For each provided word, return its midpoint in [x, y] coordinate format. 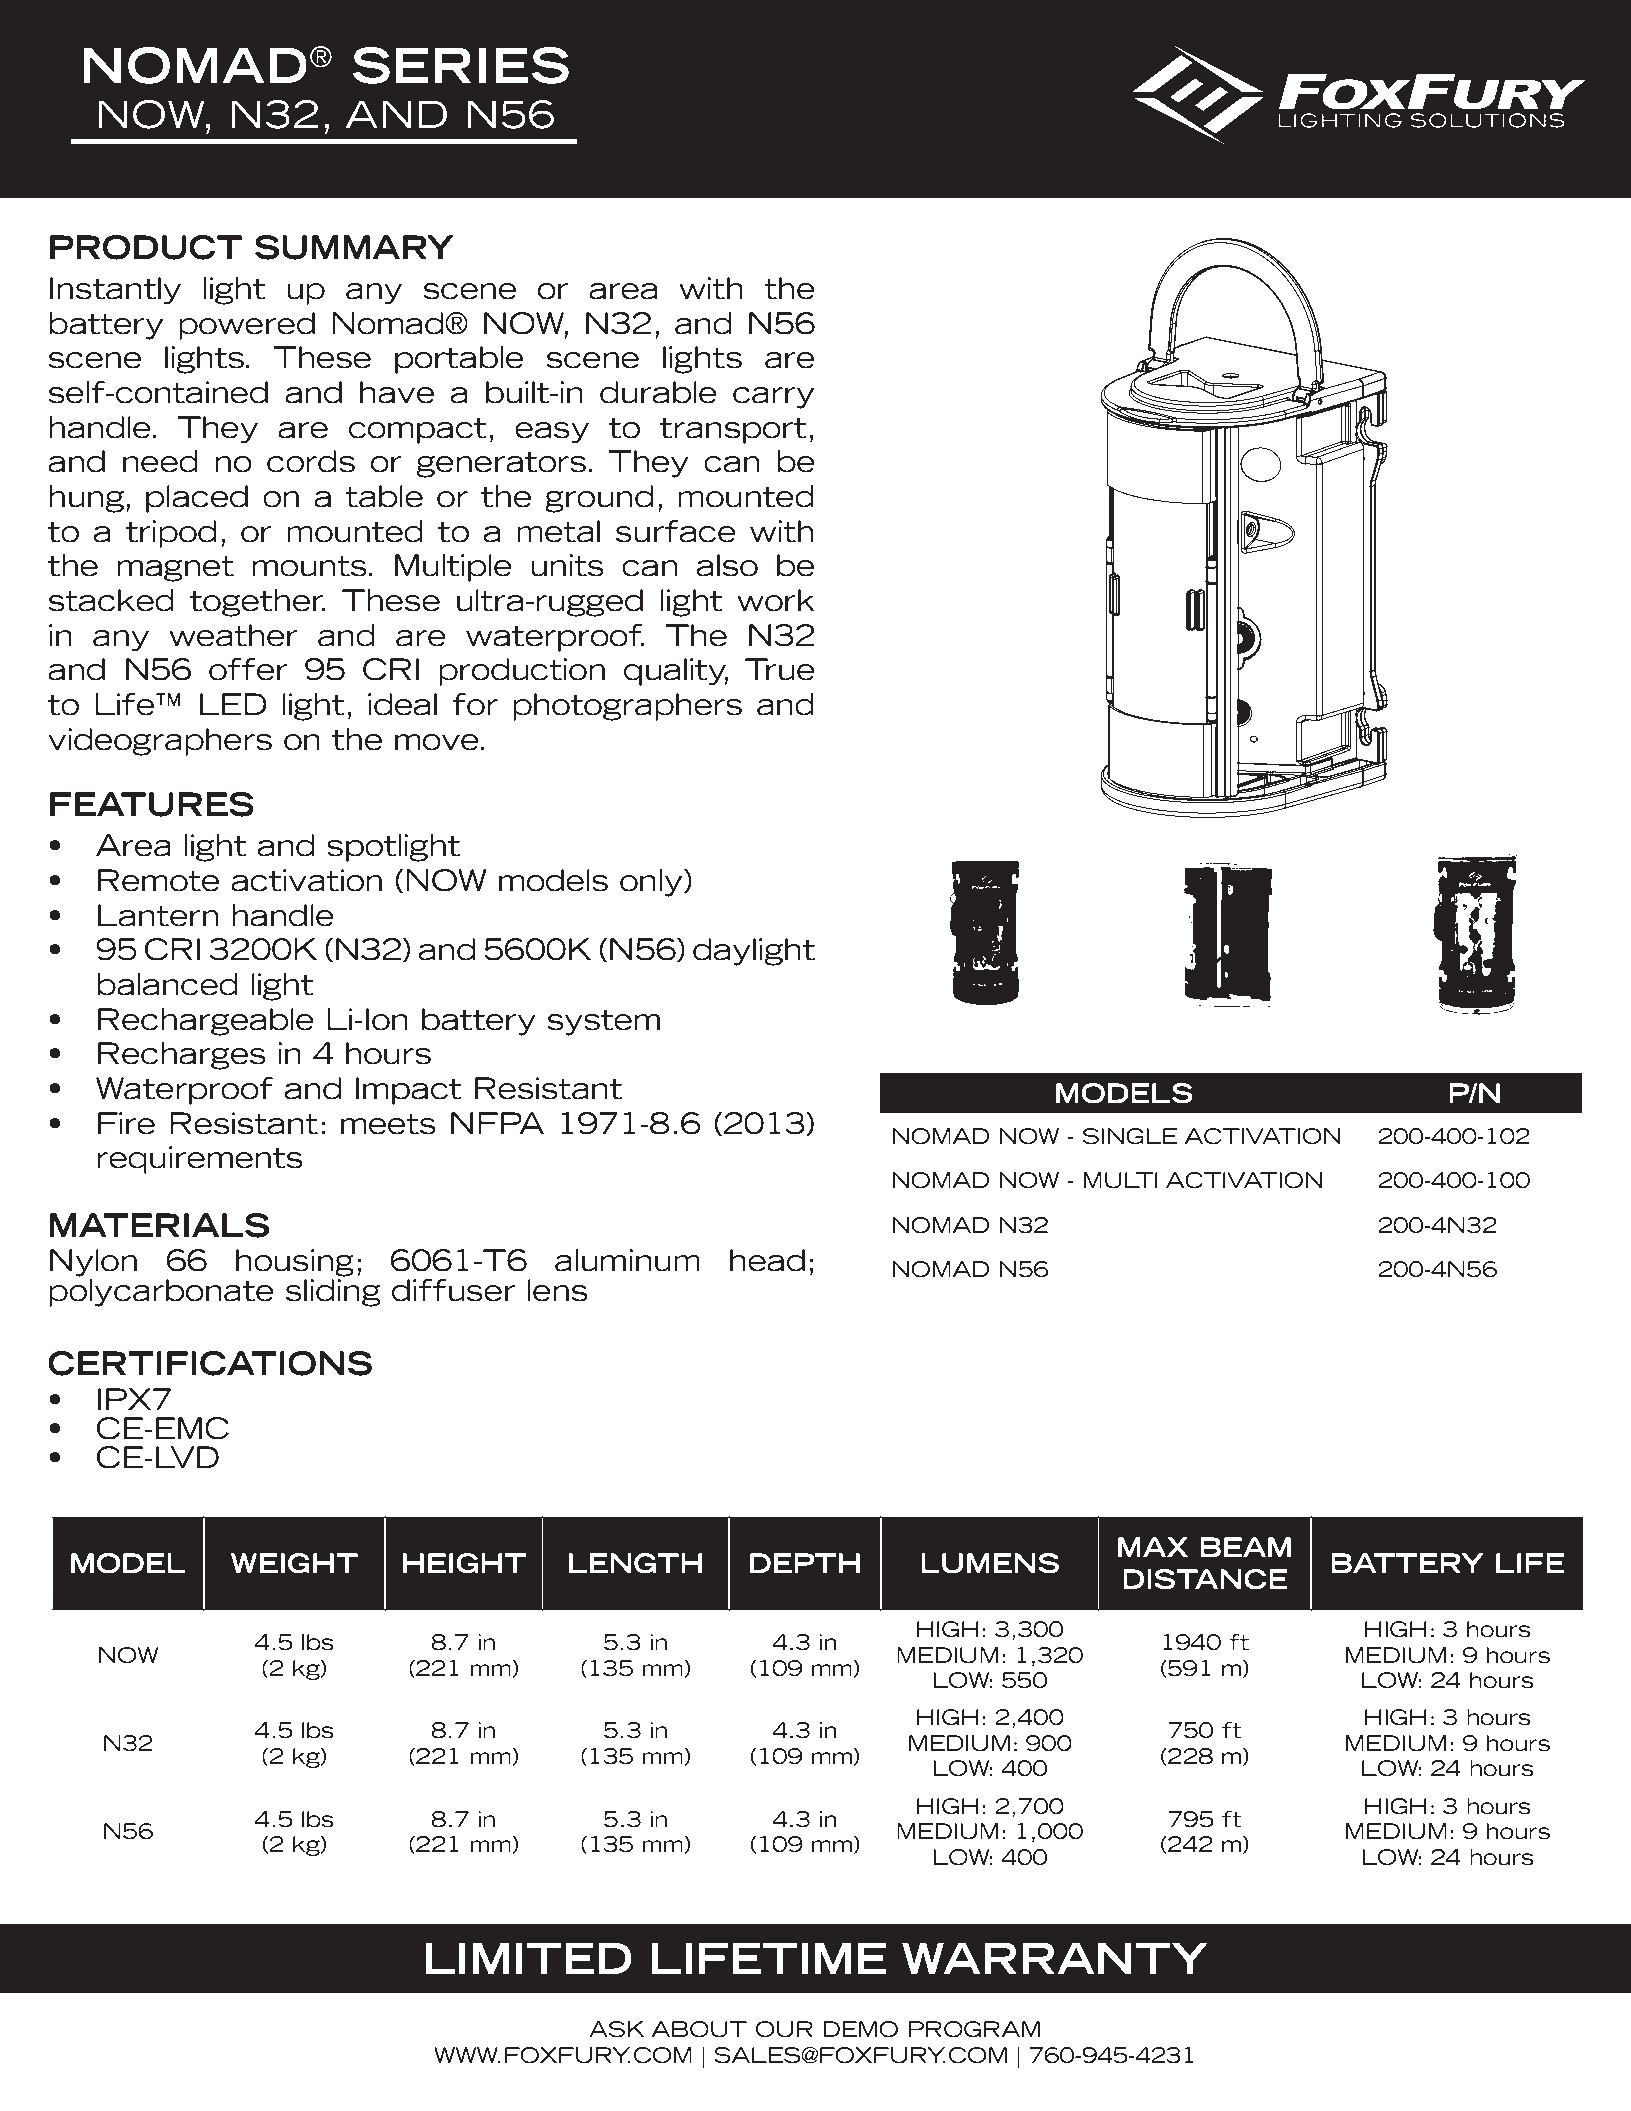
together [258, 603]
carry [773, 398]
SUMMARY [354, 247]
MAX [1153, 1547]
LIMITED [529, 1958]
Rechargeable [206, 1022]
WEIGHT [294, 1563]
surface [676, 531]
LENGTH [636, 1563]
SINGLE [1130, 1136]
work [776, 600]
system [603, 1022]
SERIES [461, 65]
